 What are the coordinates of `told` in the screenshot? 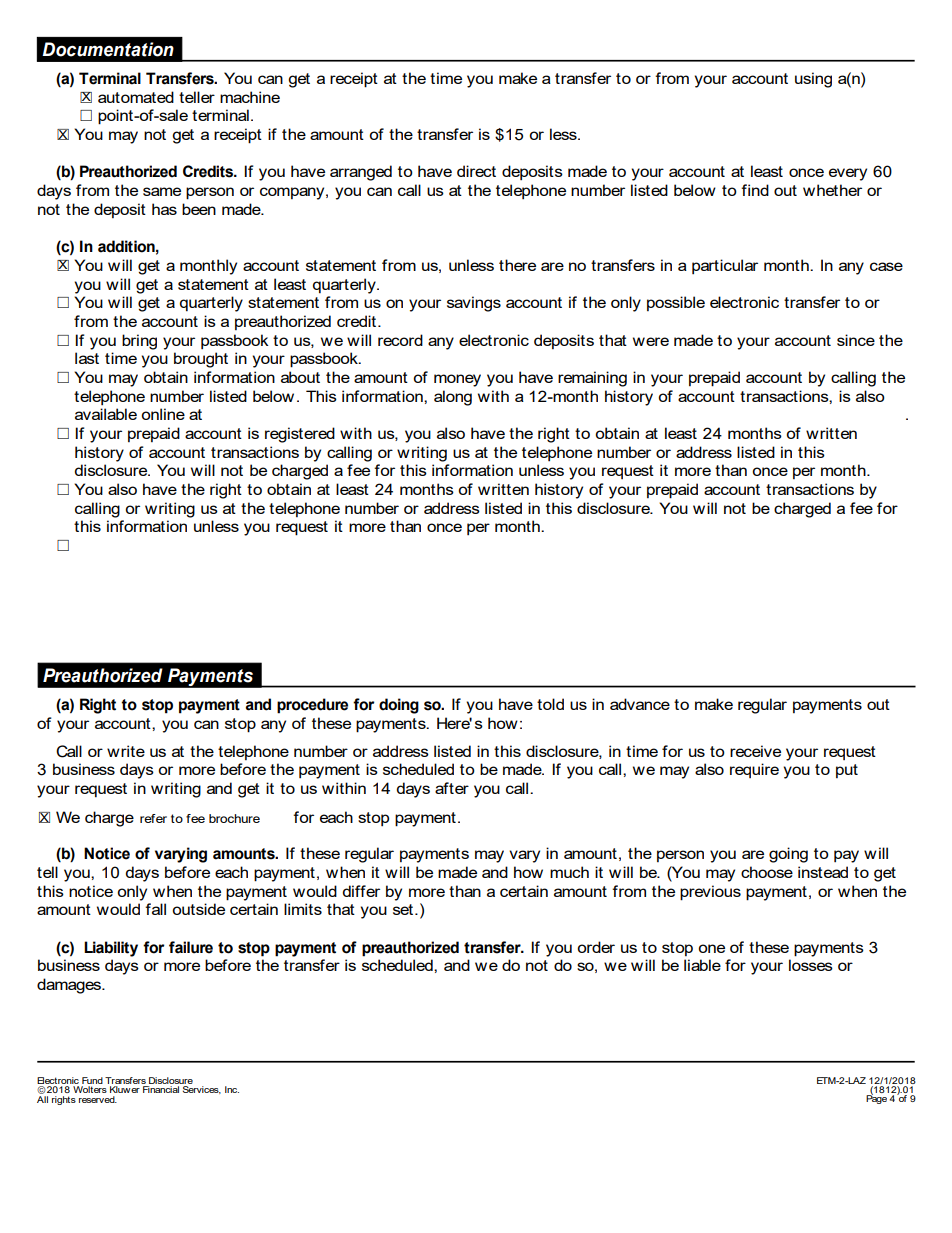 It's located at (550, 704).
